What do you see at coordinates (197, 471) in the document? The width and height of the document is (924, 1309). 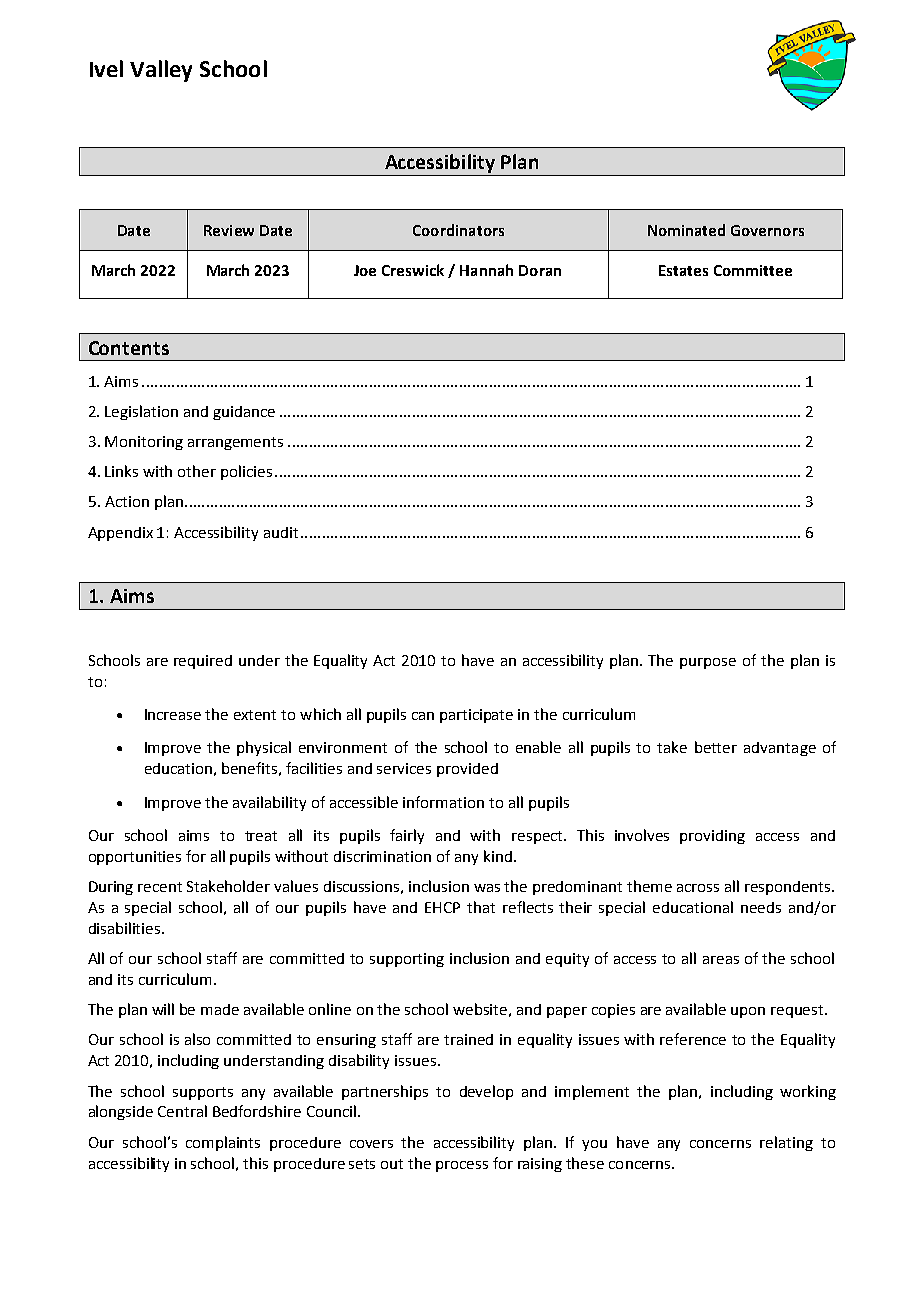 I see `other` at bounding box center [197, 471].
